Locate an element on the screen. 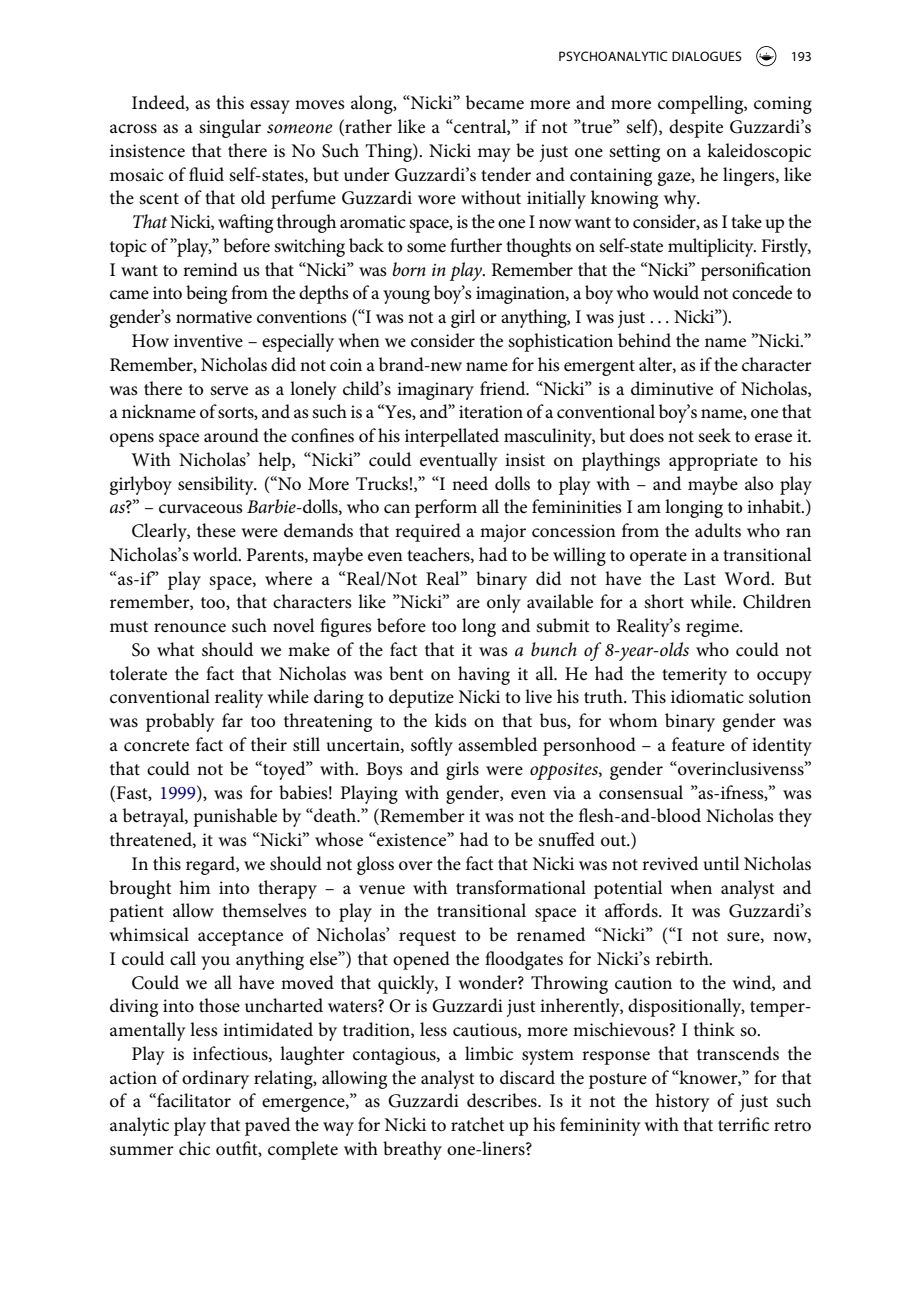 The width and height of the screenshot is (921, 1316). ratchet is located at coordinates (478, 1124).
